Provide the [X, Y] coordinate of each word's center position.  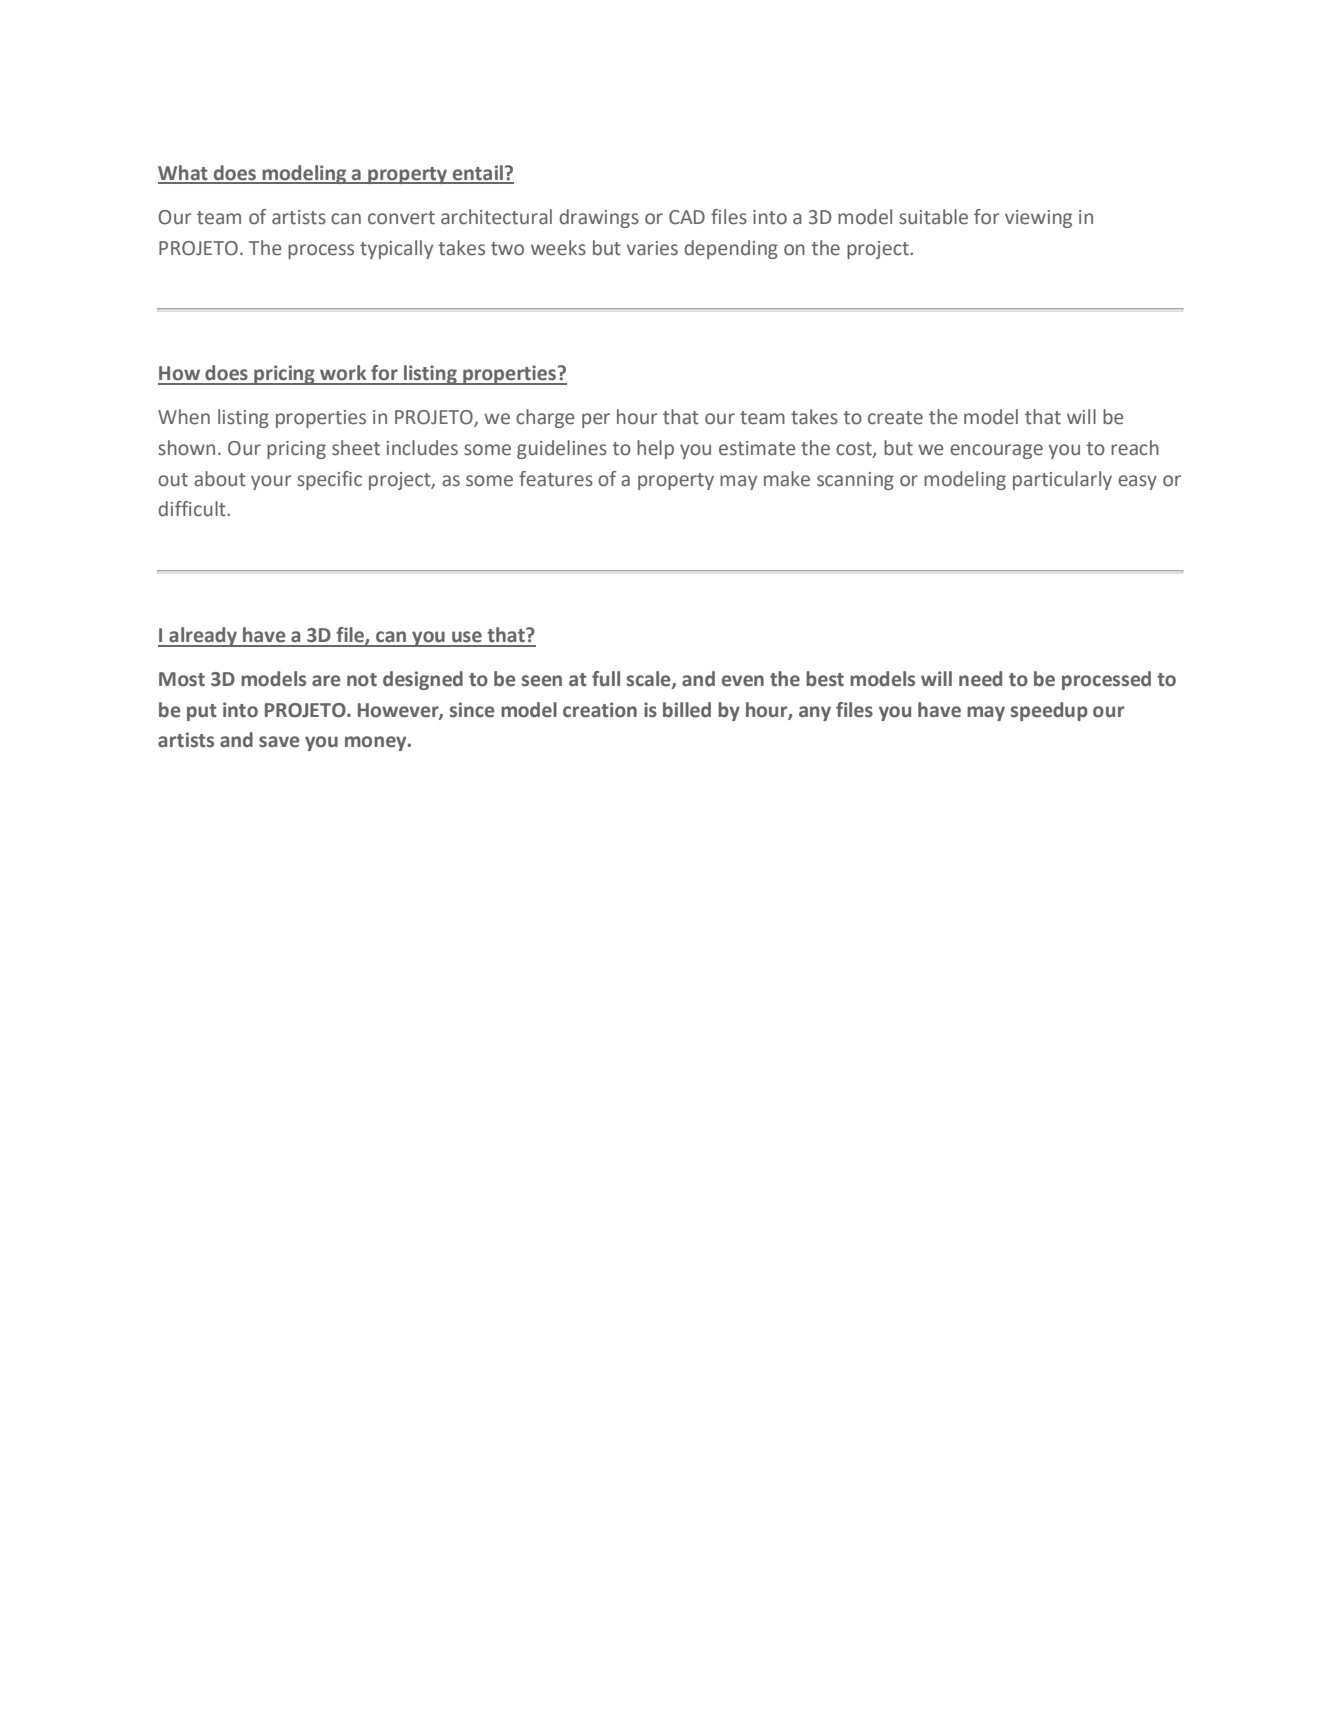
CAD [687, 217]
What [184, 174]
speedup [1049, 711]
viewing [1038, 219]
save [279, 742]
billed [687, 710]
